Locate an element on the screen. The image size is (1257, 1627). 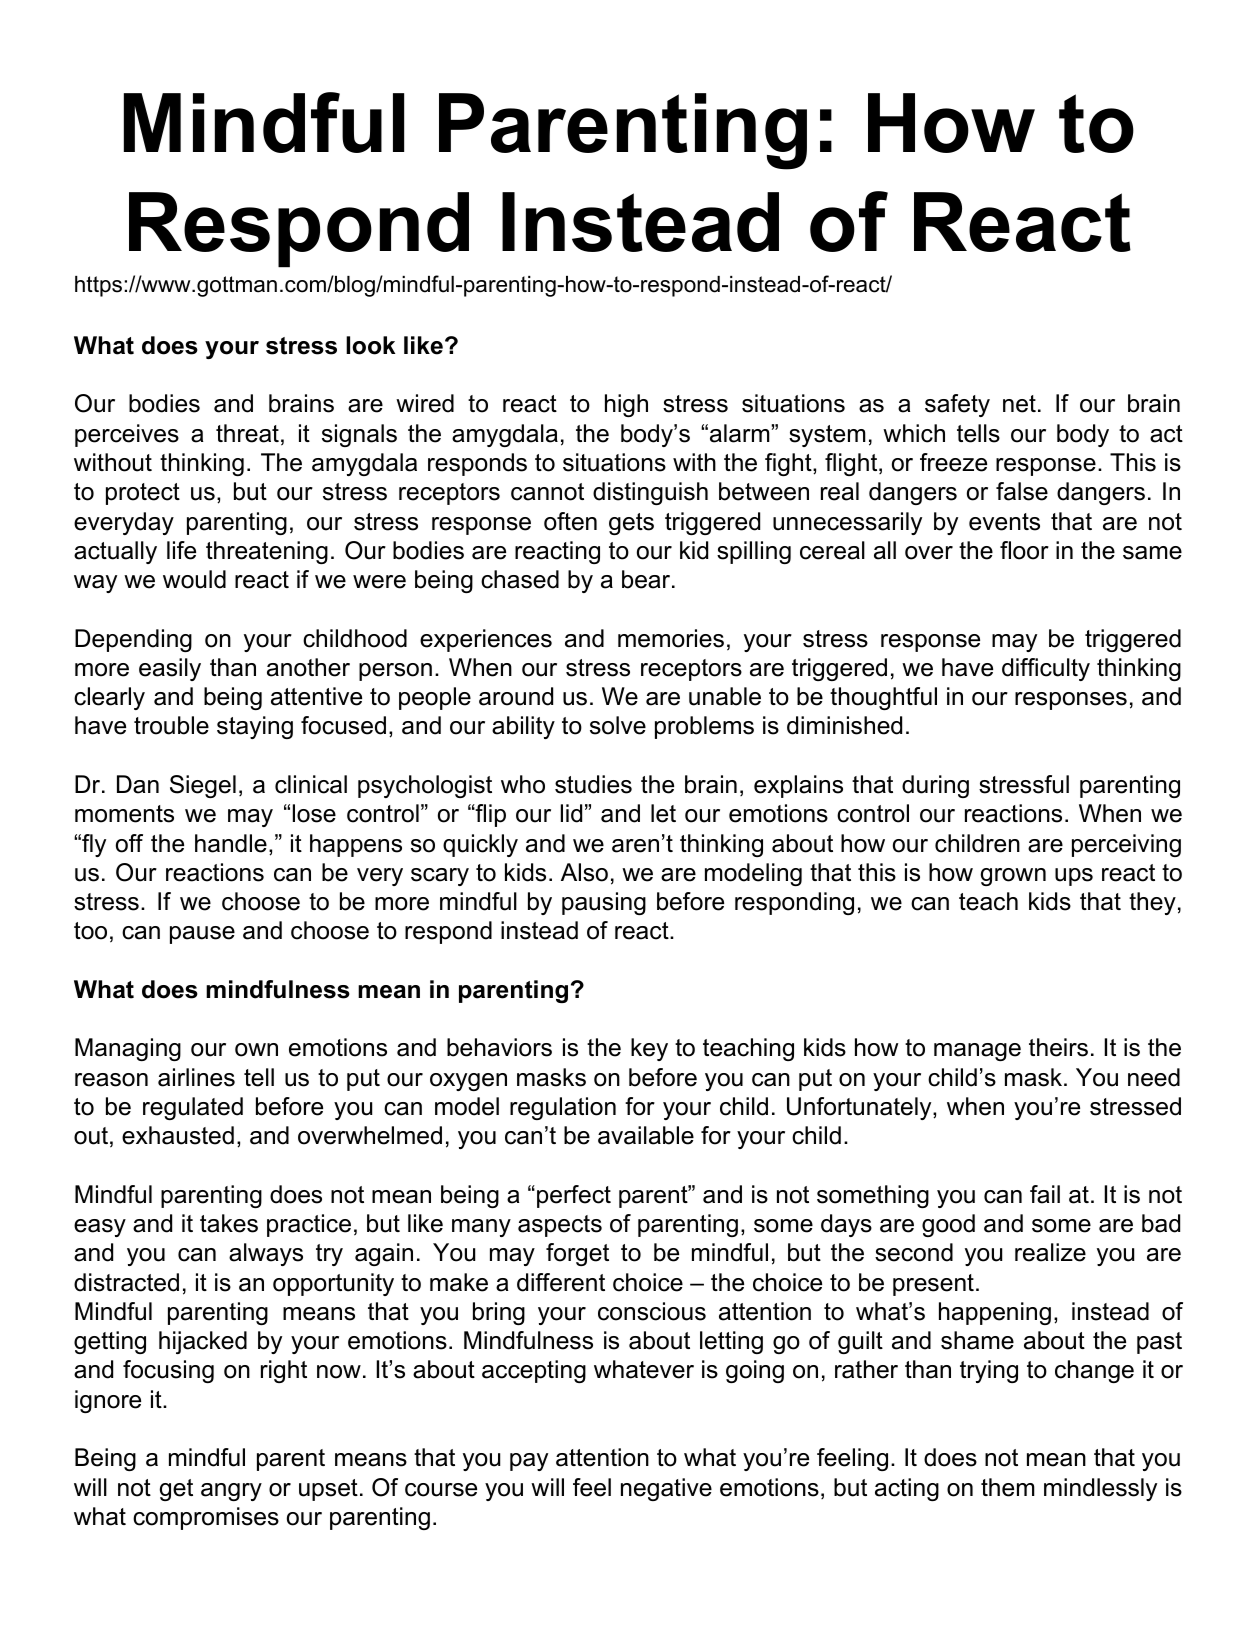
net is located at coordinates (1019, 404).
